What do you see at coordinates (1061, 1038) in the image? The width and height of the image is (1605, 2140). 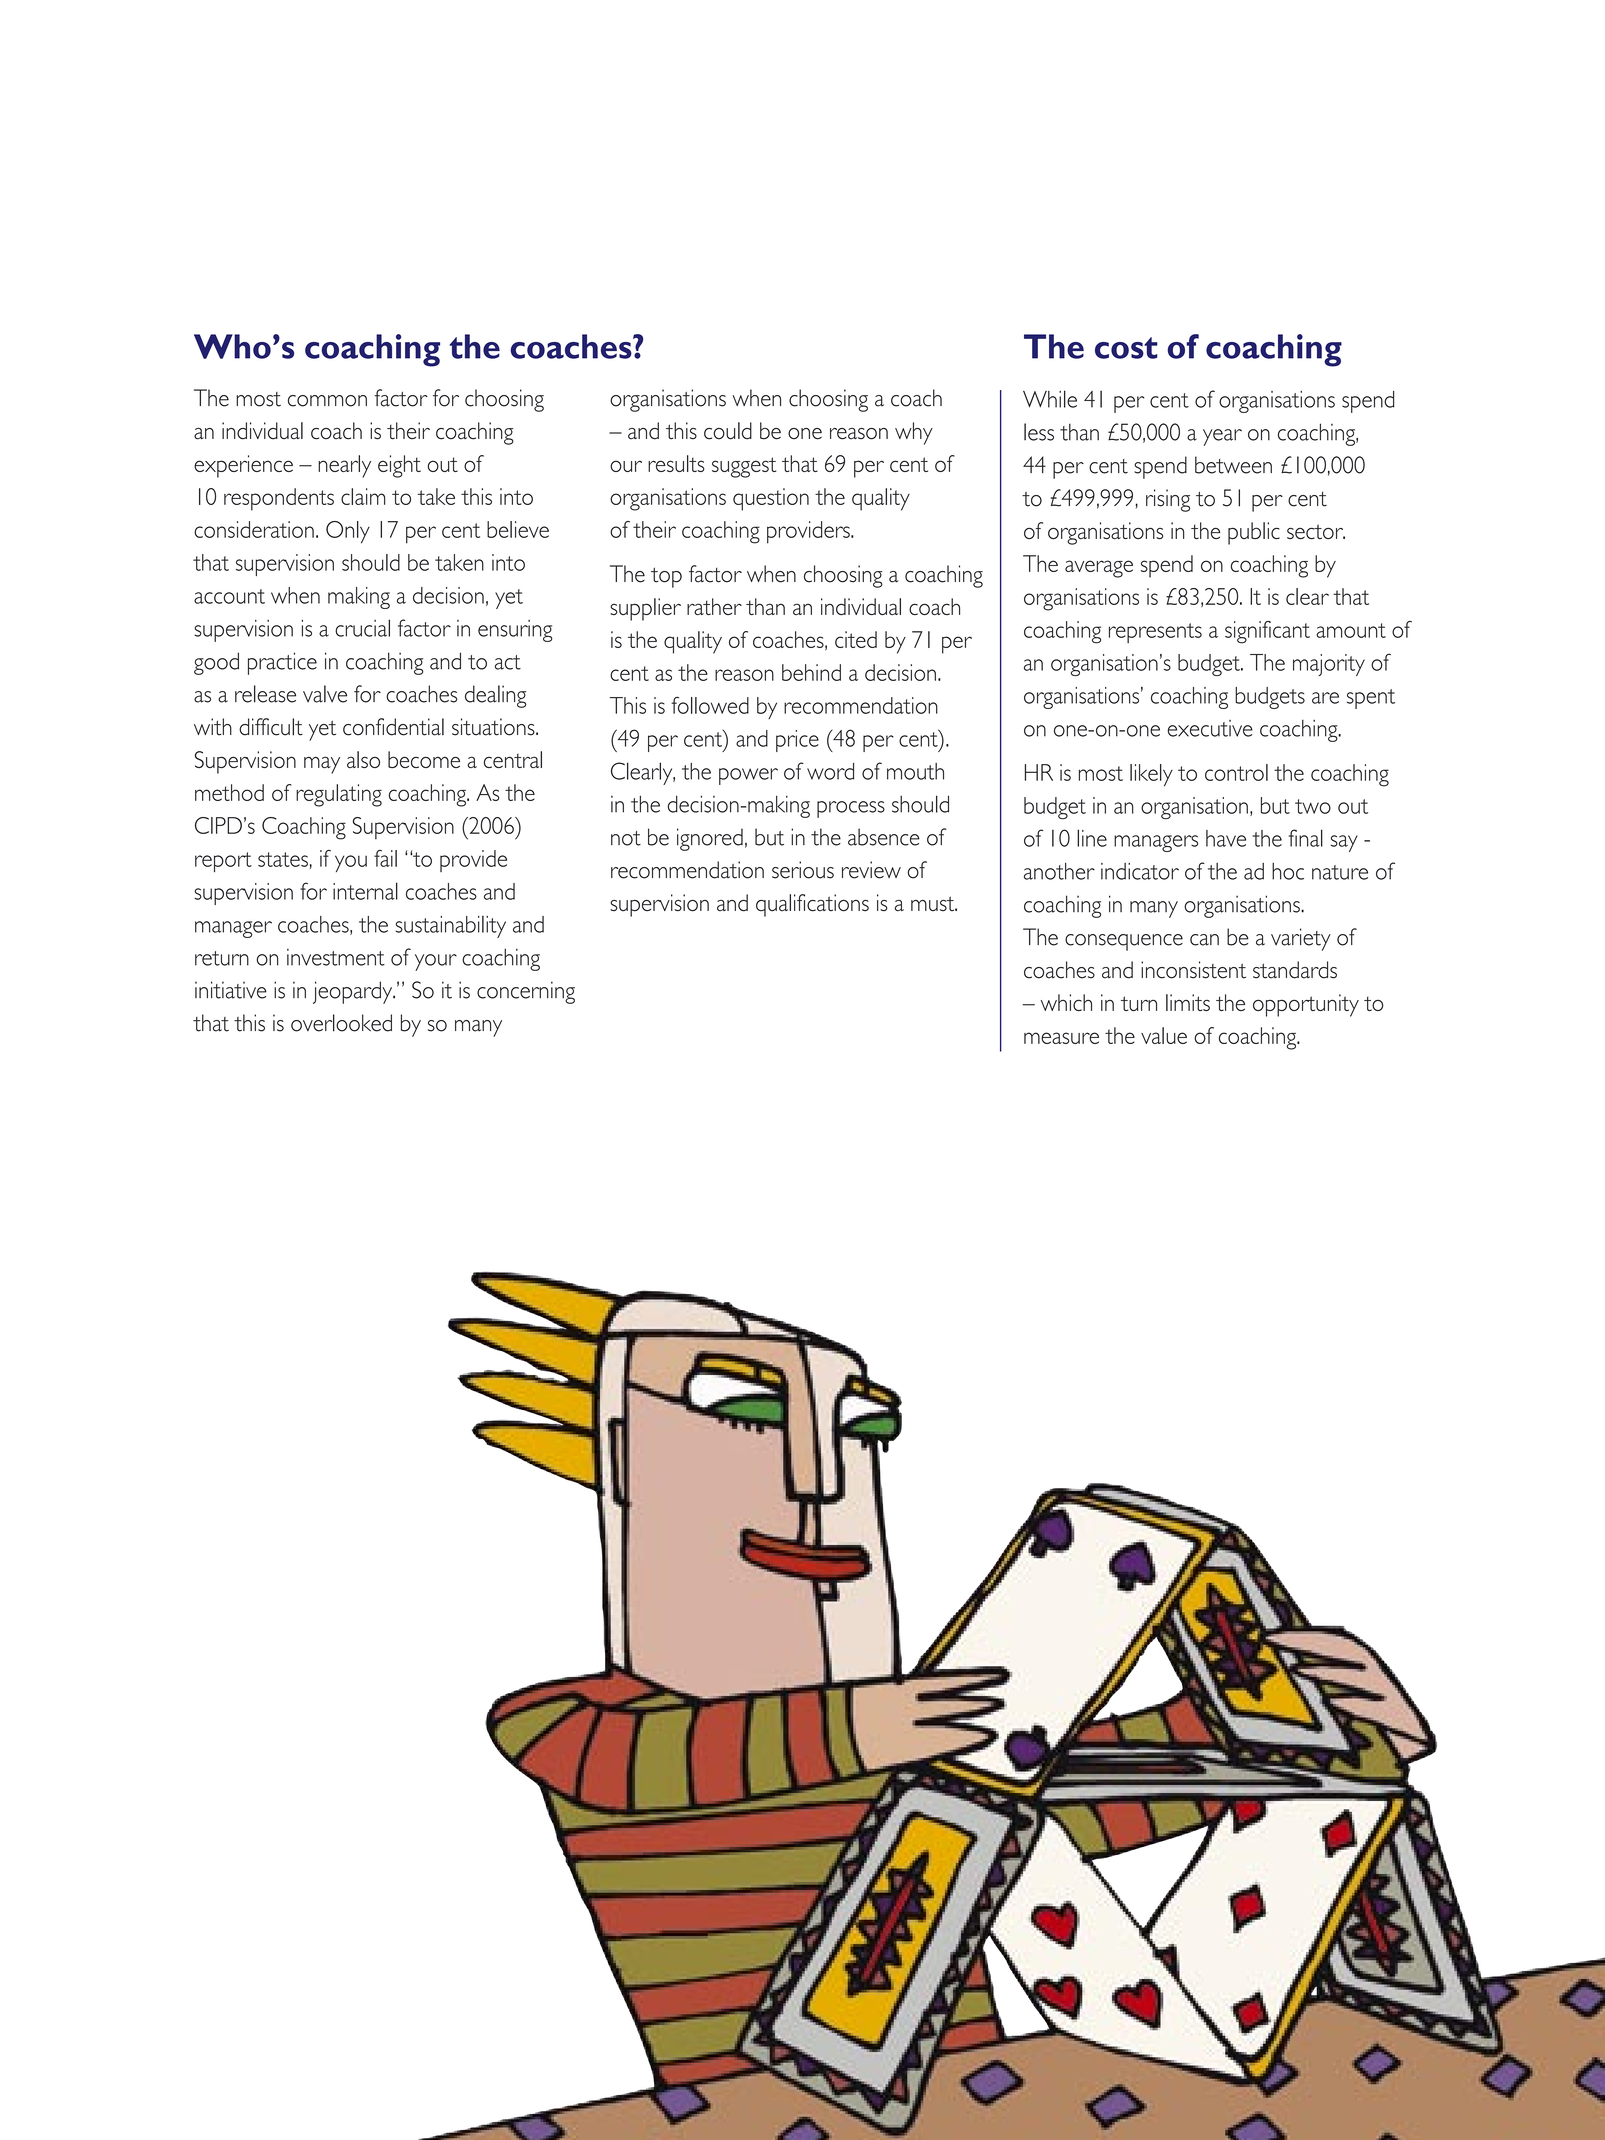 I see `measure` at bounding box center [1061, 1038].
